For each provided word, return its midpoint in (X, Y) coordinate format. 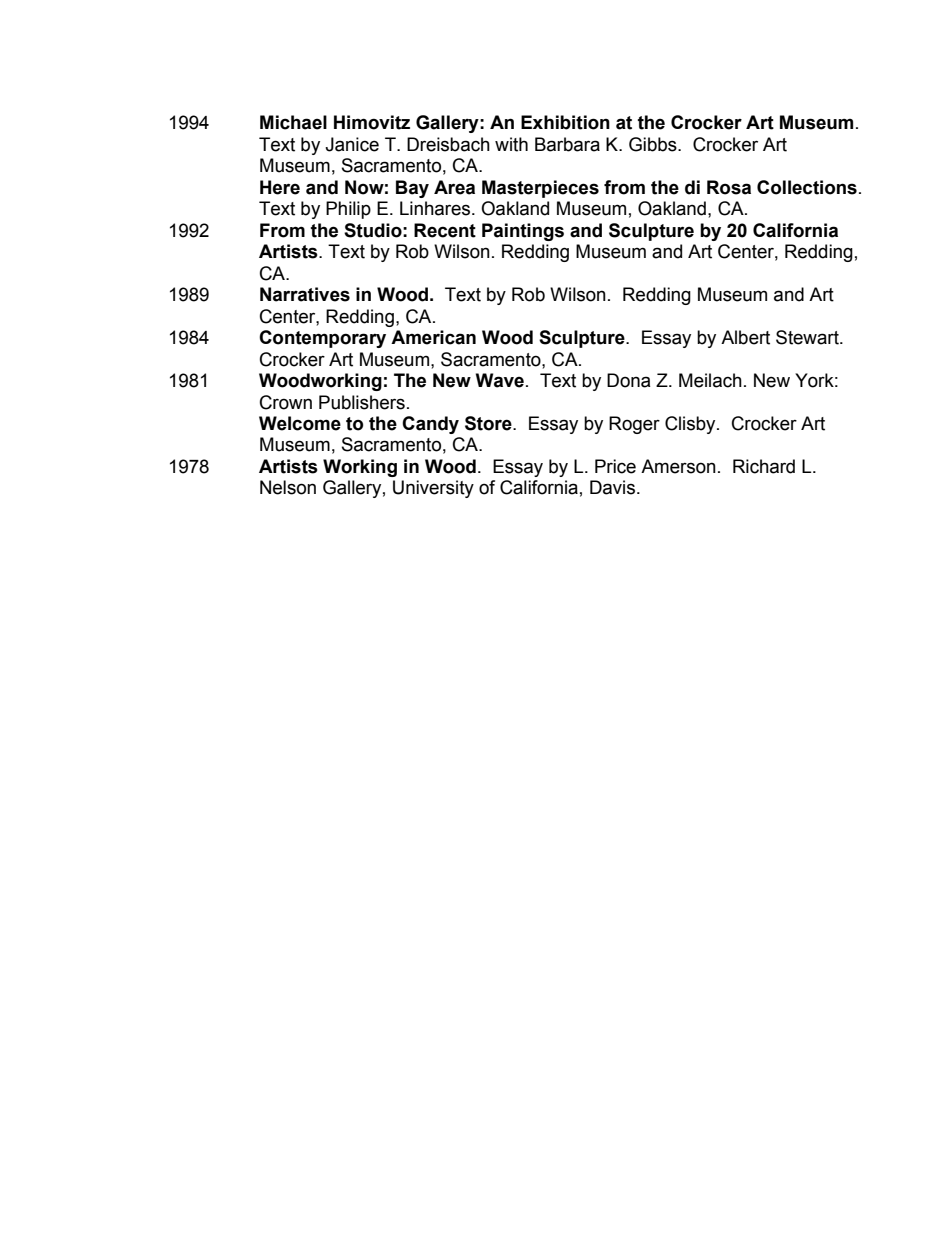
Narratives (305, 294)
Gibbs (654, 144)
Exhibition (565, 122)
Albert (745, 337)
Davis (612, 487)
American (433, 337)
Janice (352, 144)
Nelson (288, 487)
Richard (764, 466)
